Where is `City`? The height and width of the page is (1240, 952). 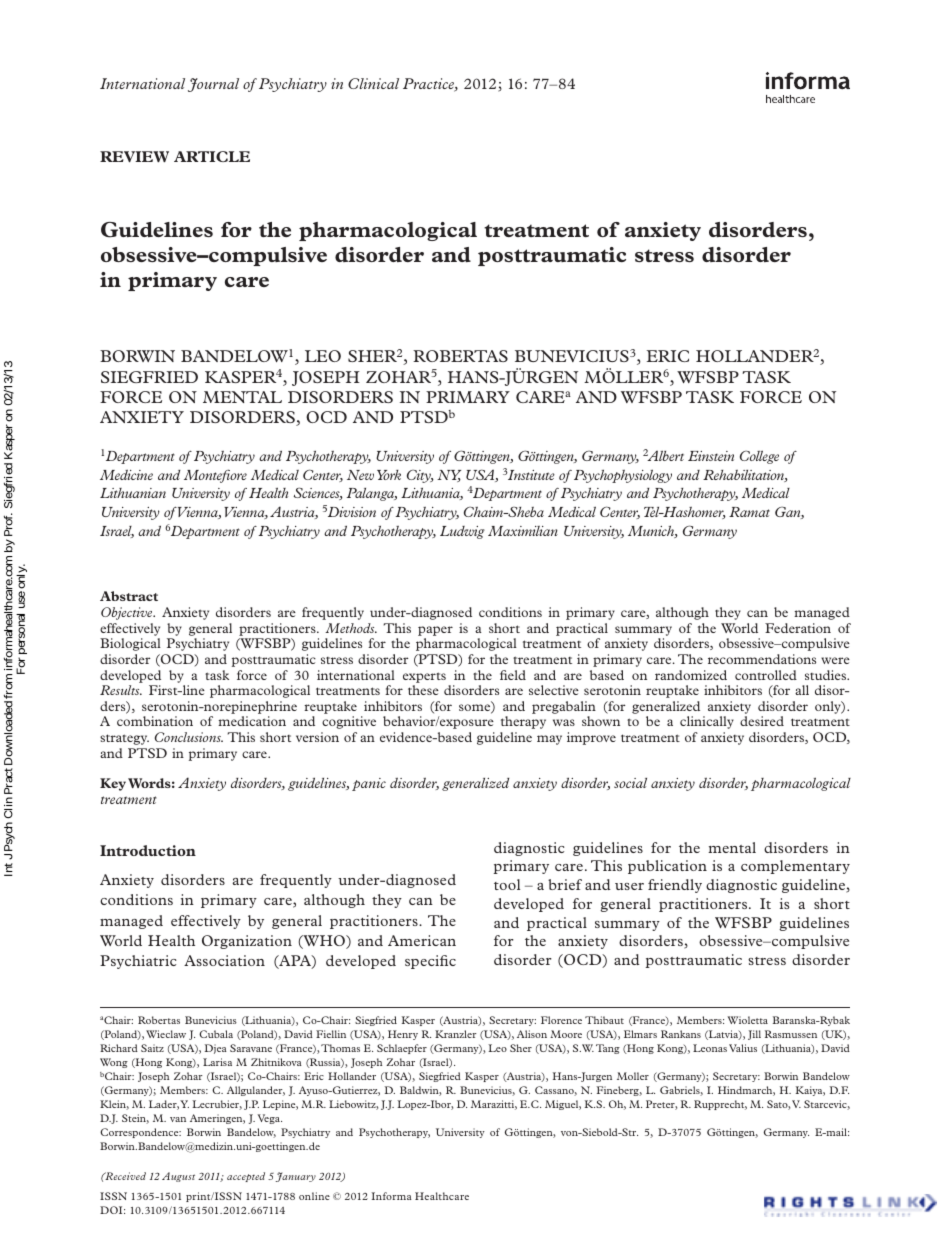
City is located at coordinates (420, 476).
